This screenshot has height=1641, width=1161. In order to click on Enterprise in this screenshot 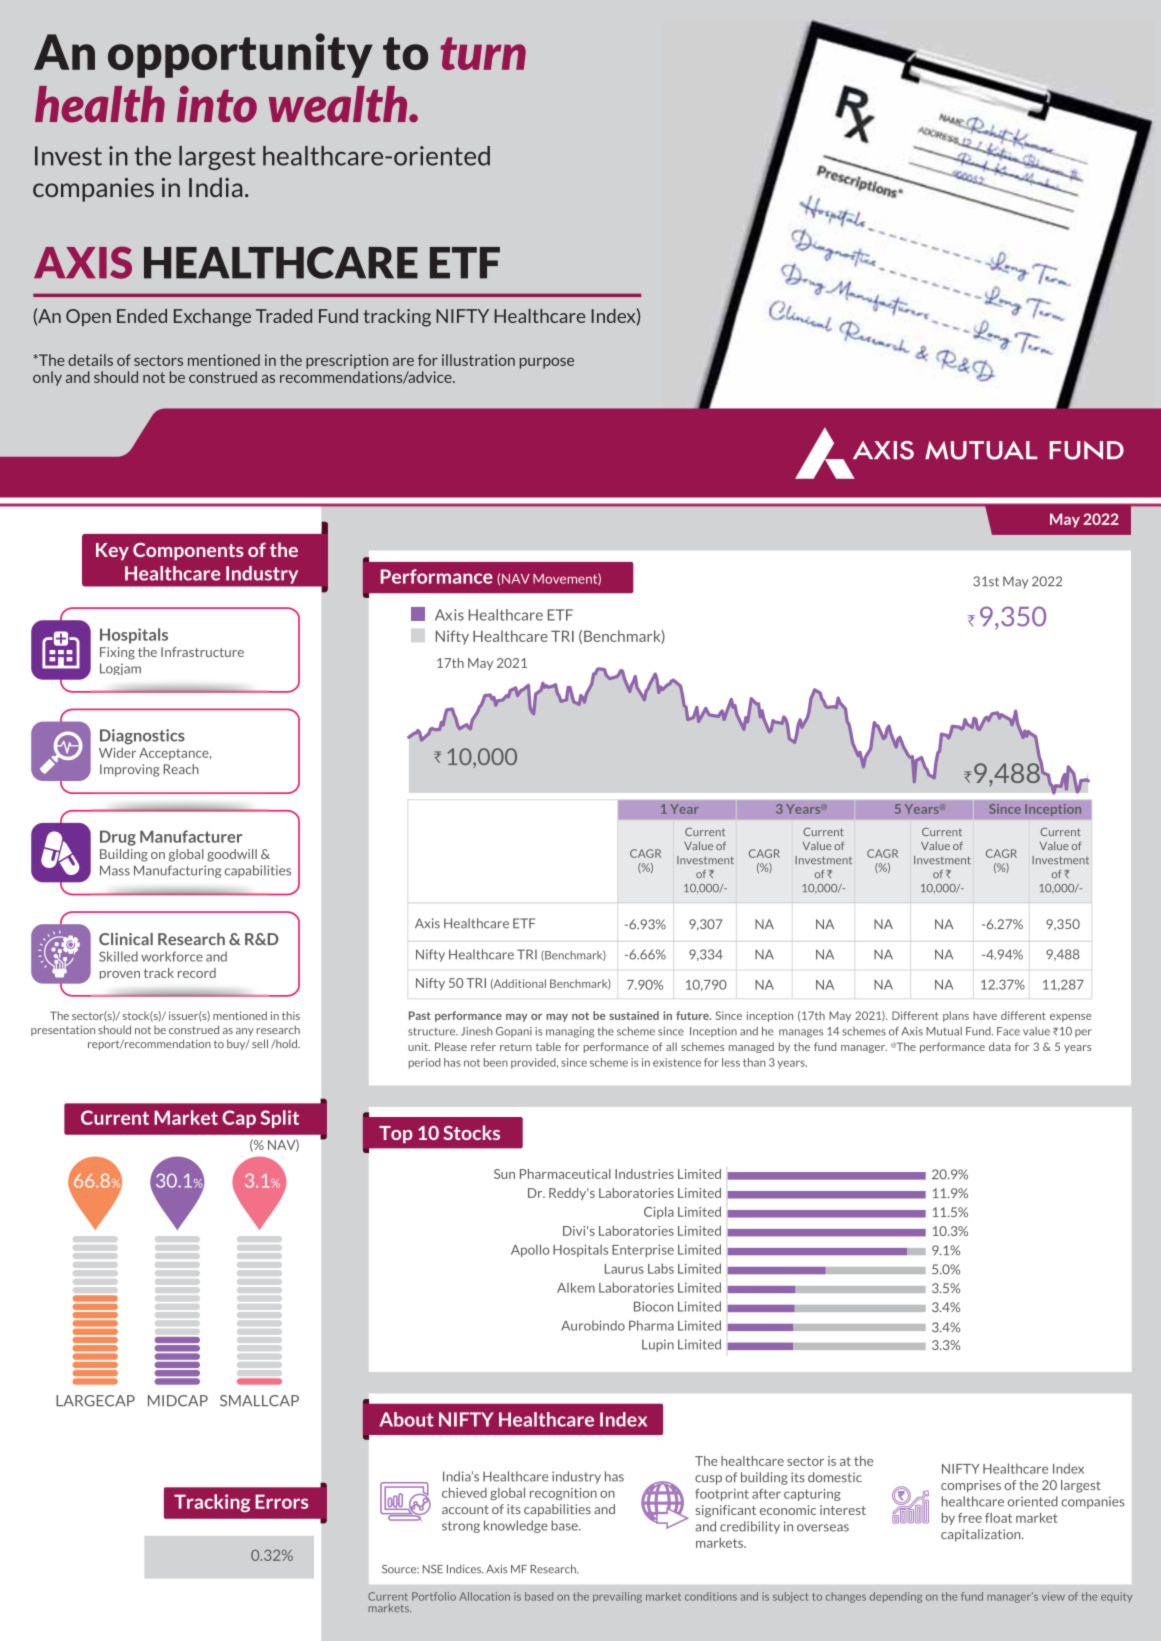, I will do `click(643, 1251)`.
